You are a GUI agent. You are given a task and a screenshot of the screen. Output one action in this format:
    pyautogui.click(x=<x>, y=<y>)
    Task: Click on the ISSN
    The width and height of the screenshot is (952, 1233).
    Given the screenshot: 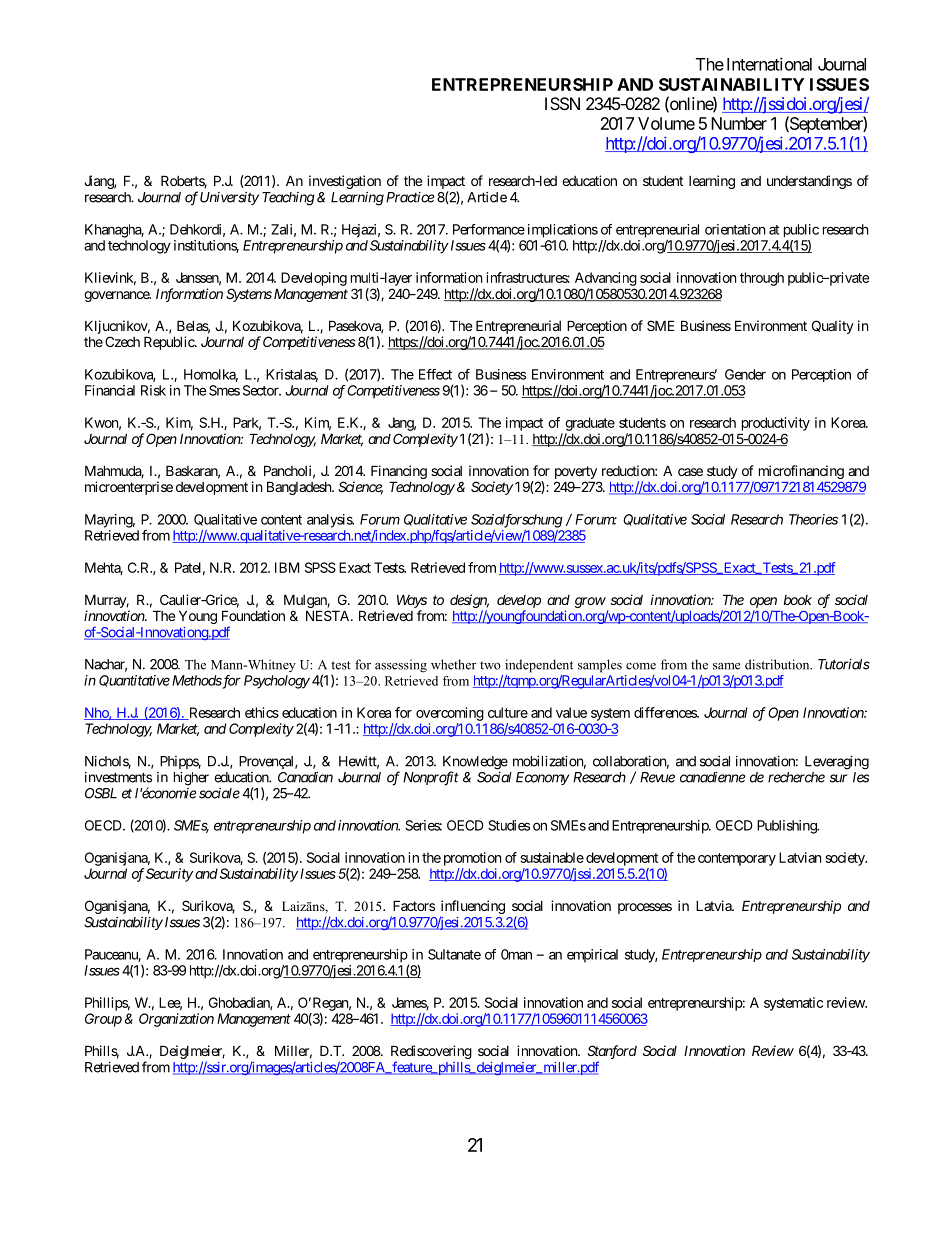 What is the action you would take?
    pyautogui.click(x=562, y=103)
